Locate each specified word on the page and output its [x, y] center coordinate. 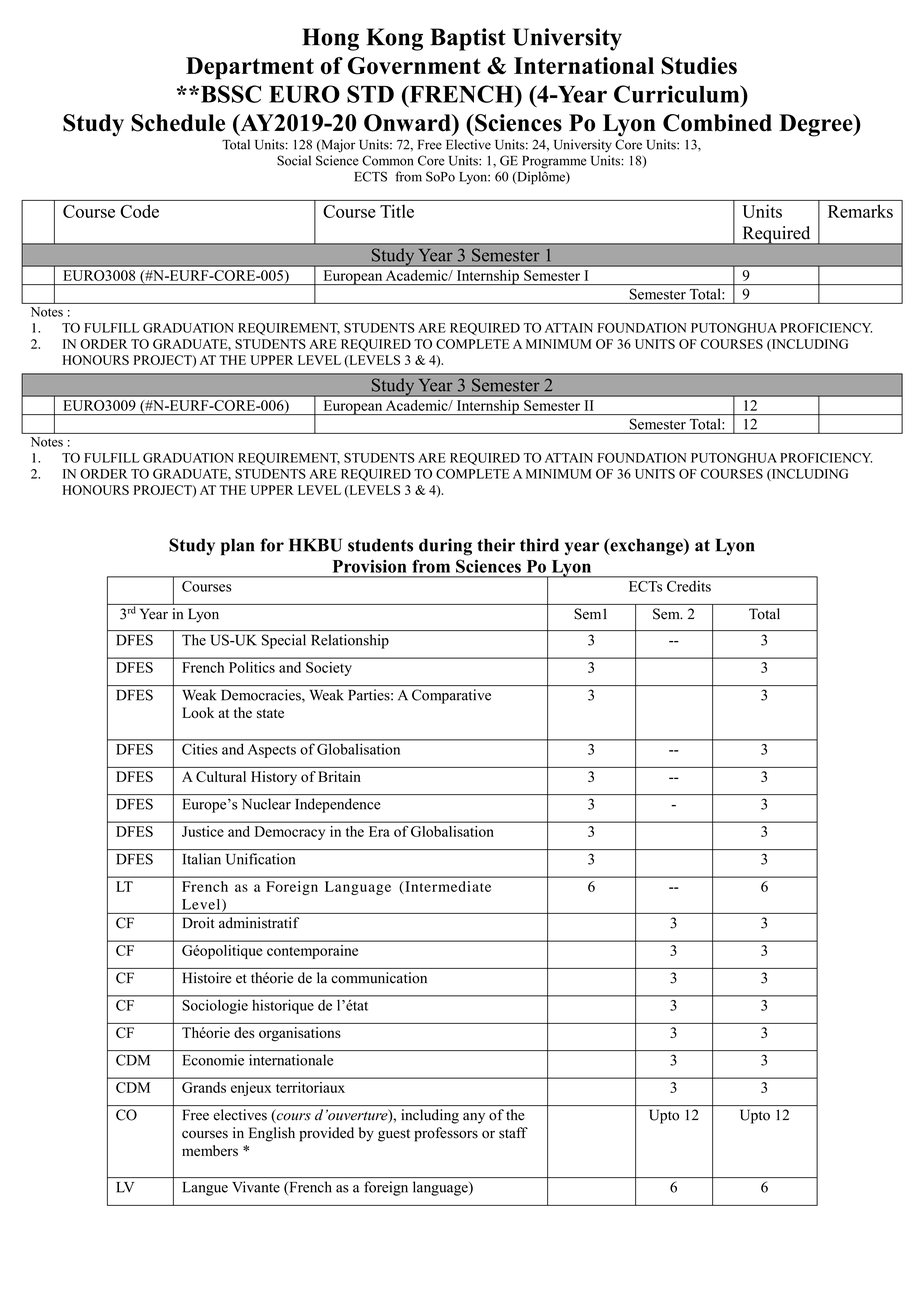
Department [250, 68]
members [210, 1150]
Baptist [468, 39]
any [474, 1118]
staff [513, 1133]
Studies [699, 66]
